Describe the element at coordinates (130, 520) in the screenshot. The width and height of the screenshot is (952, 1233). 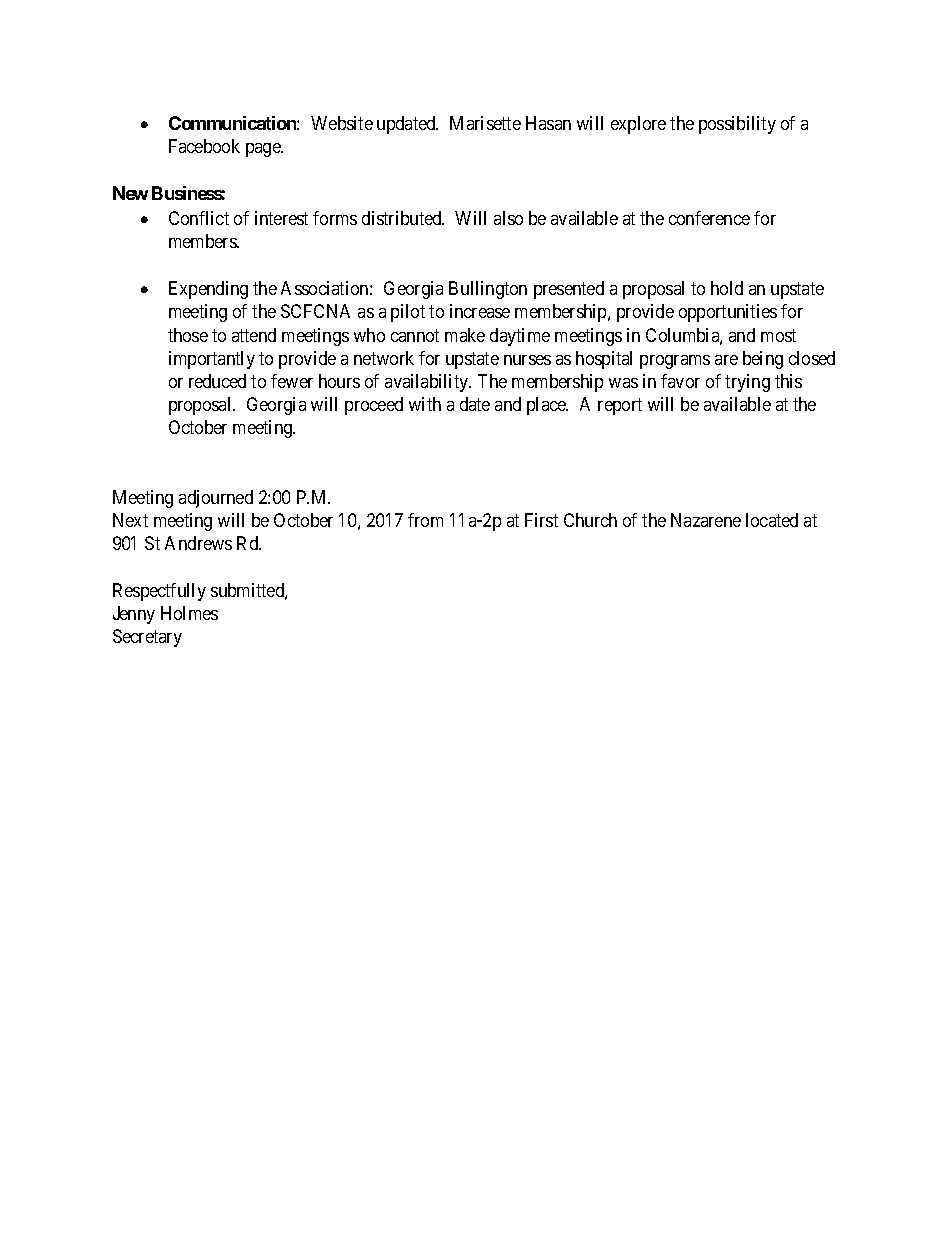
I see `Next` at that location.
